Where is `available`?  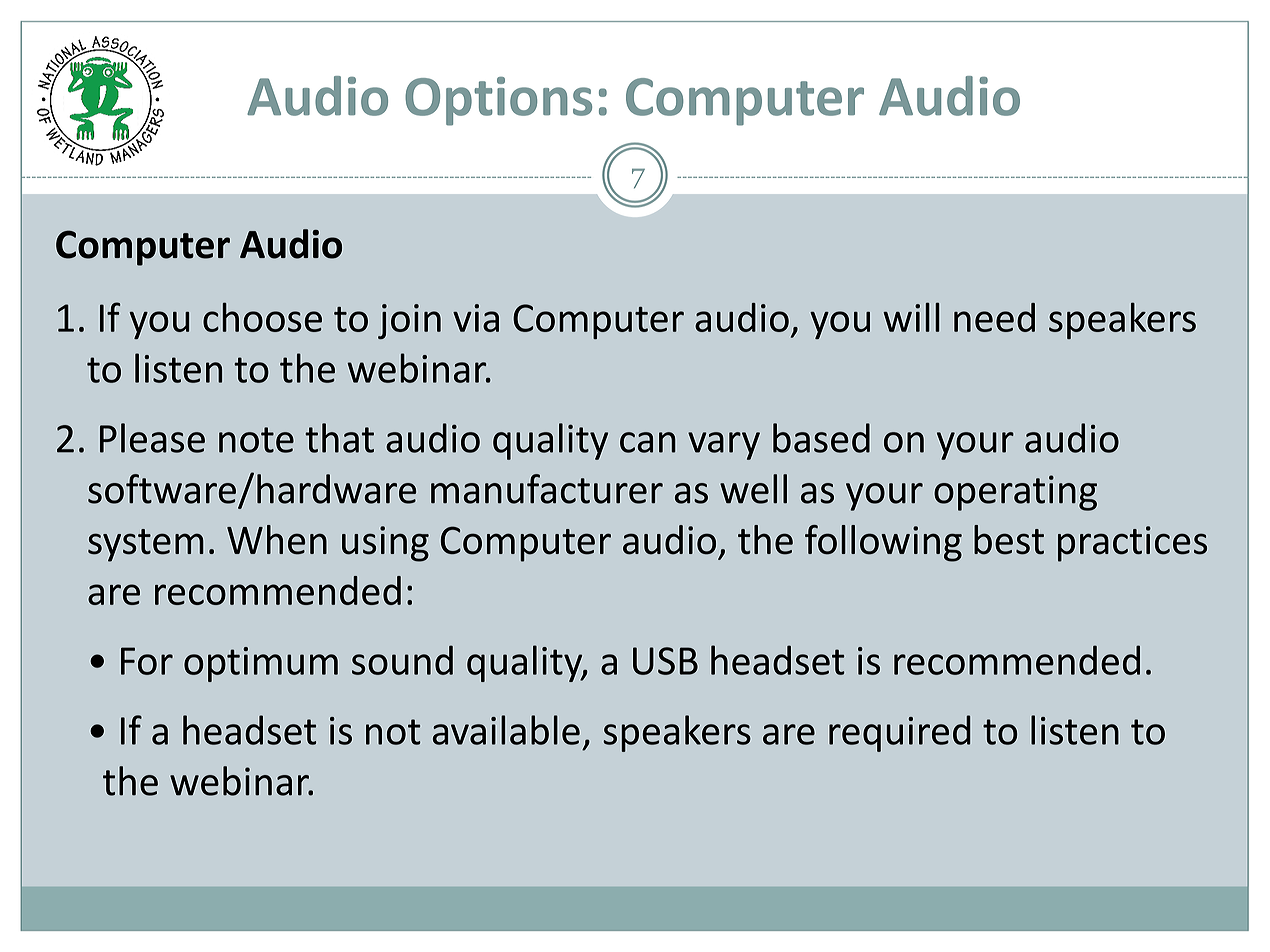
available is located at coordinates (506, 730).
